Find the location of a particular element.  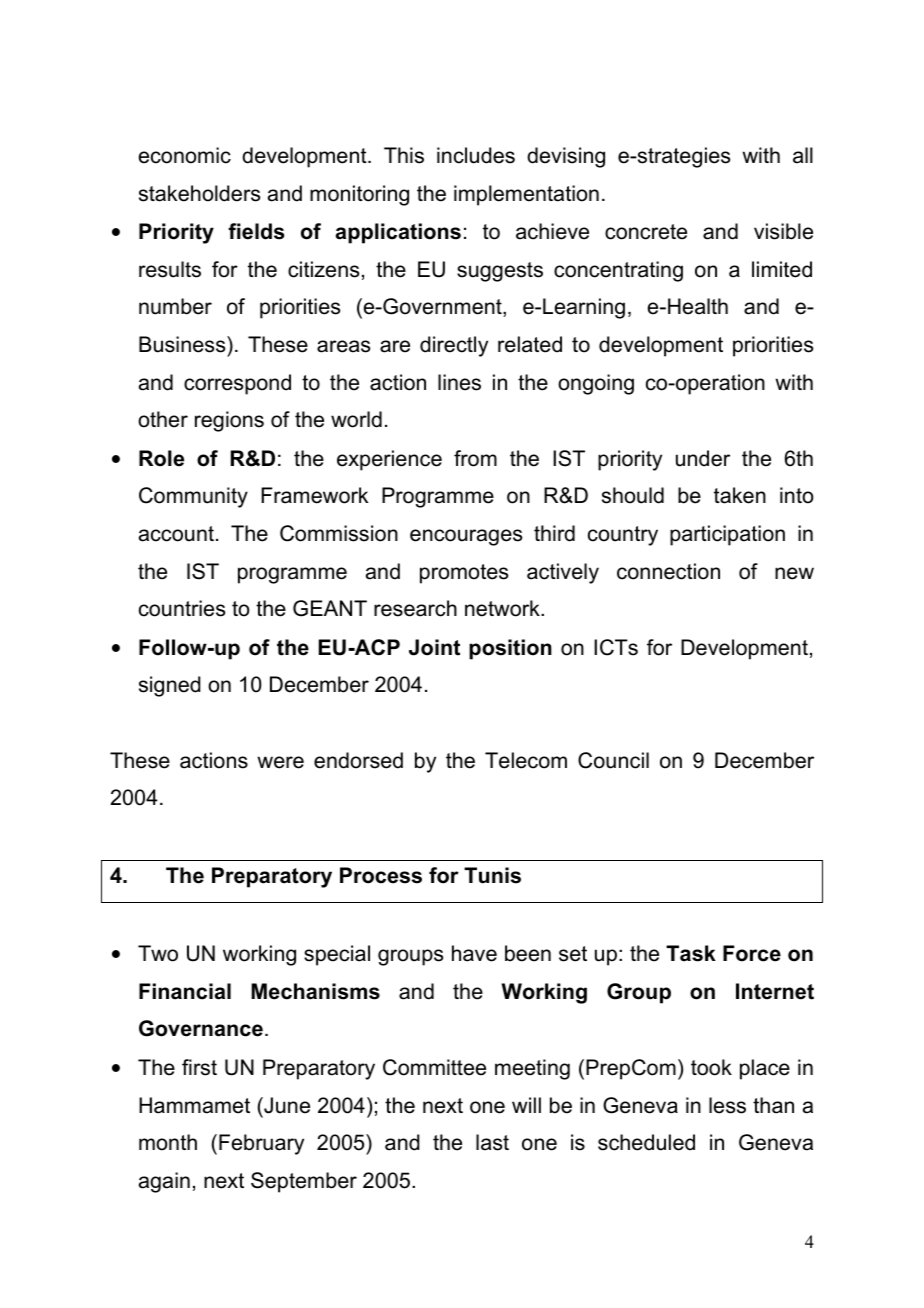

stakeholders is located at coordinates (199, 193).
